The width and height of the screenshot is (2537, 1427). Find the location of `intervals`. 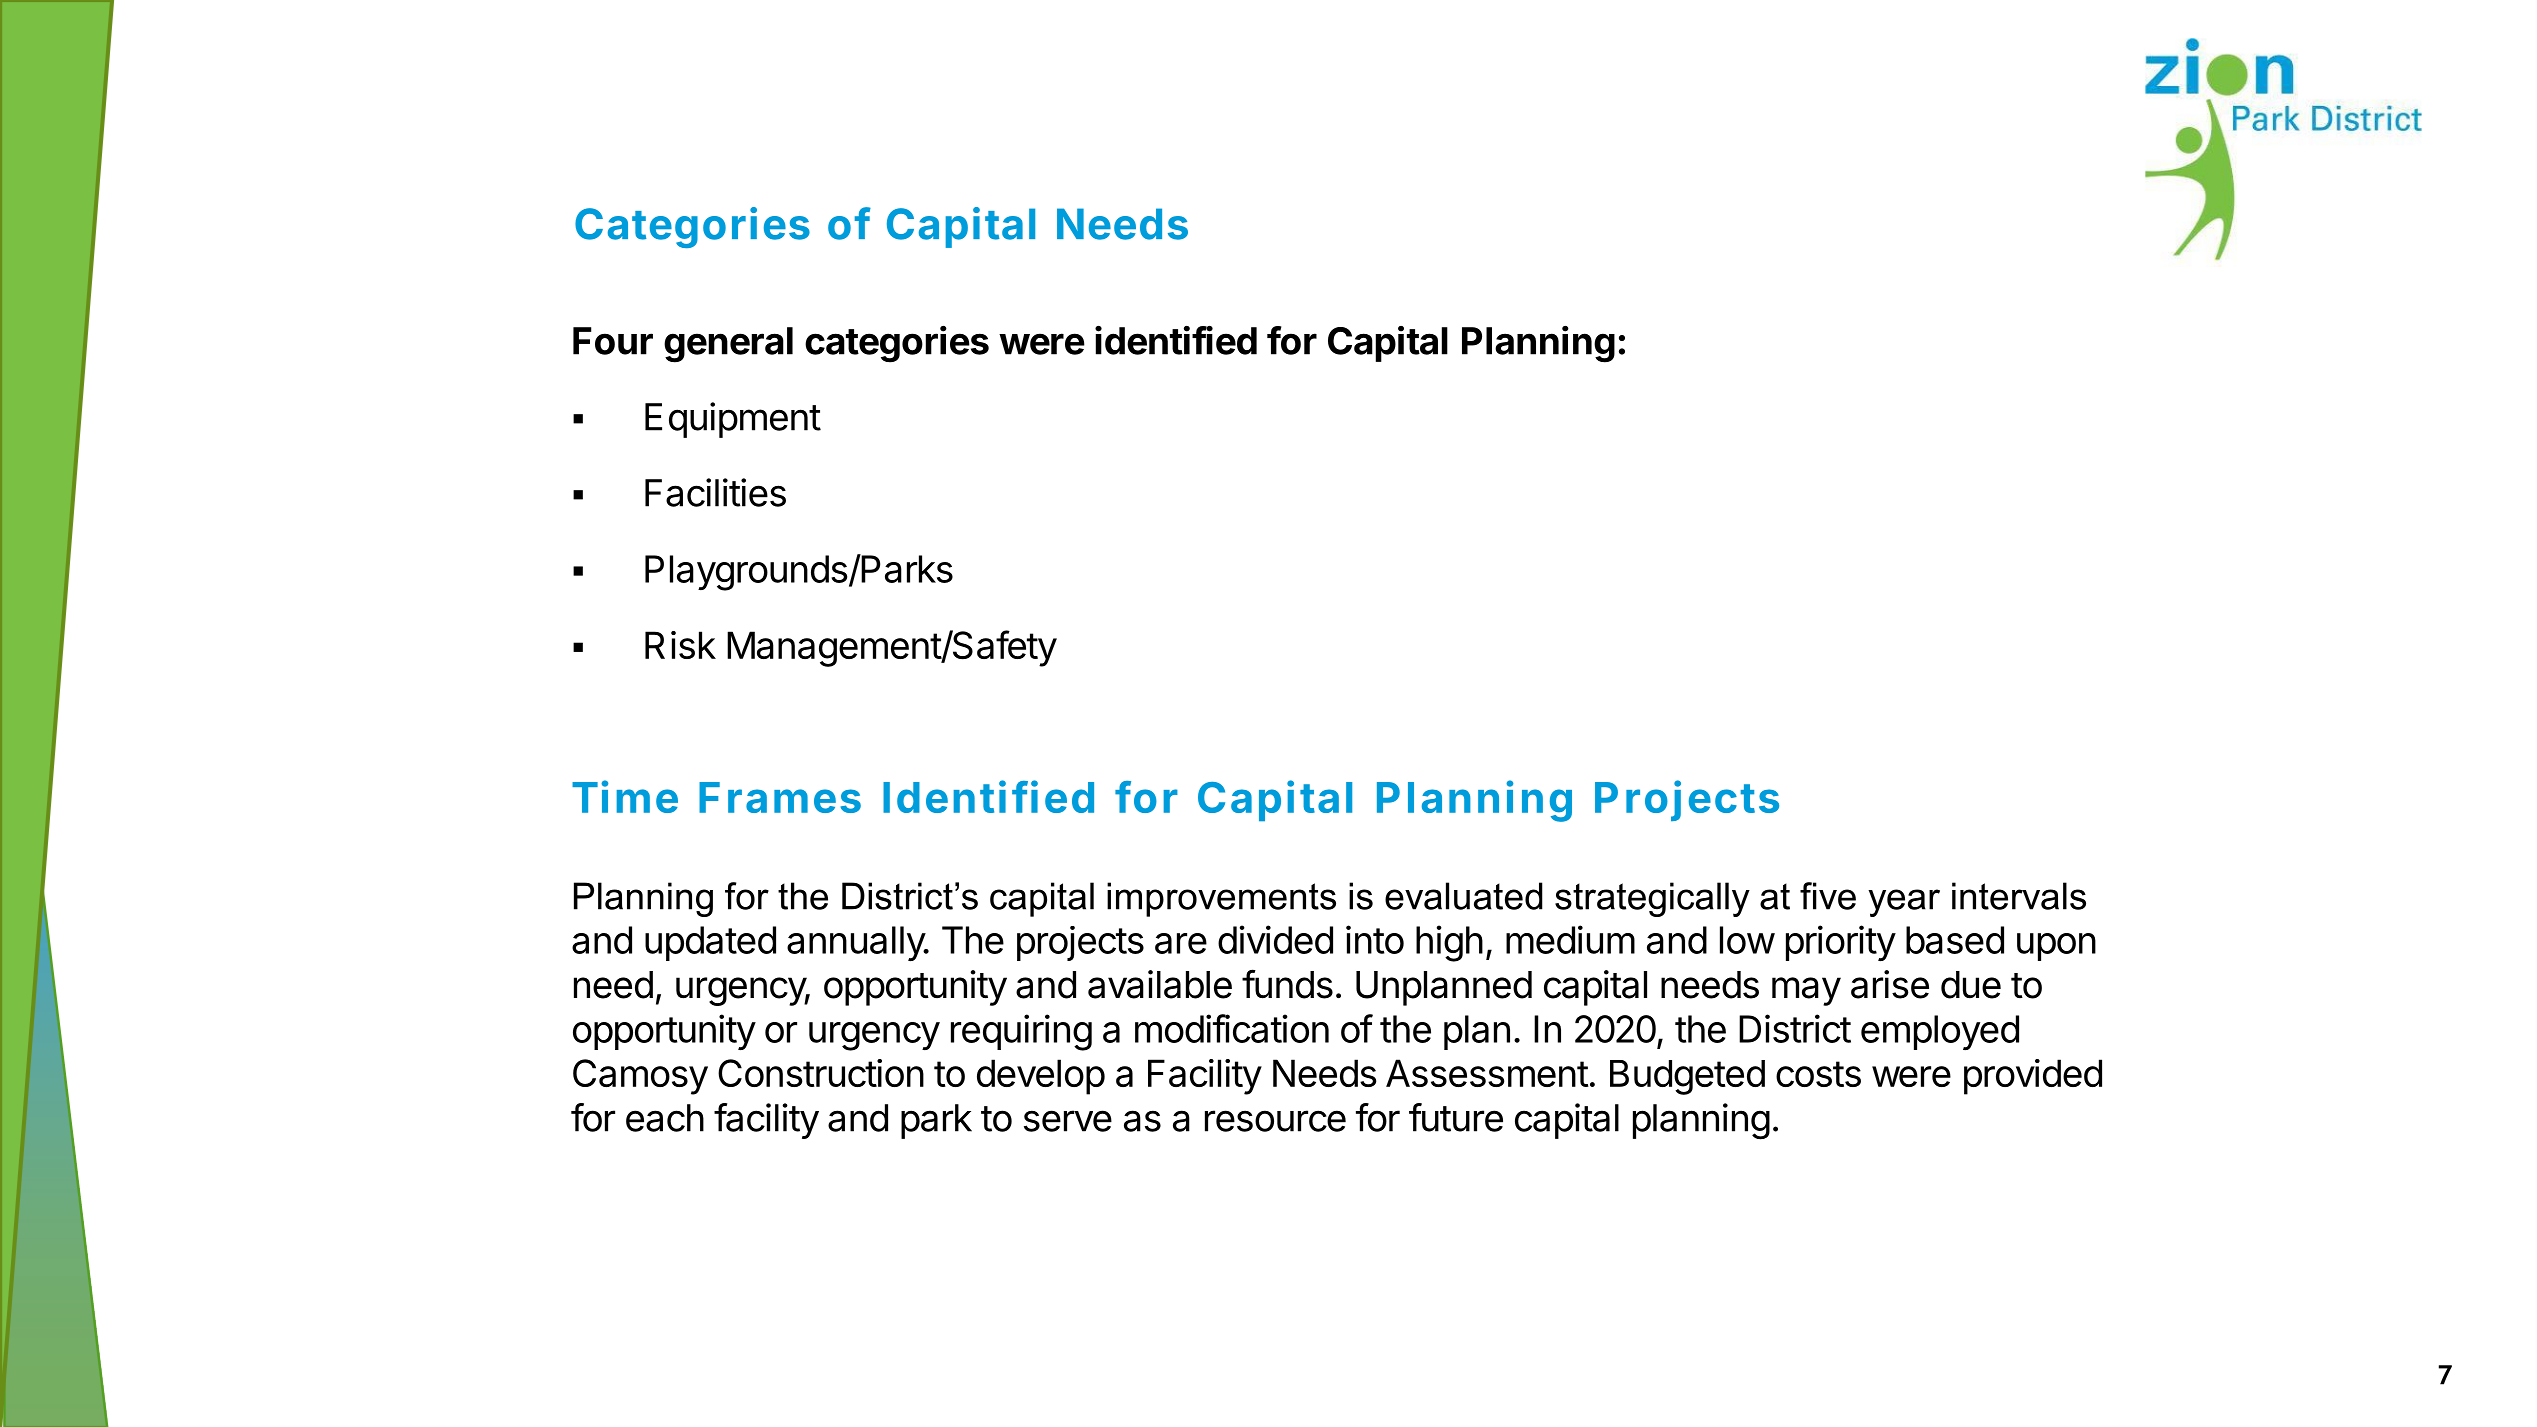

intervals is located at coordinates (2019, 896).
